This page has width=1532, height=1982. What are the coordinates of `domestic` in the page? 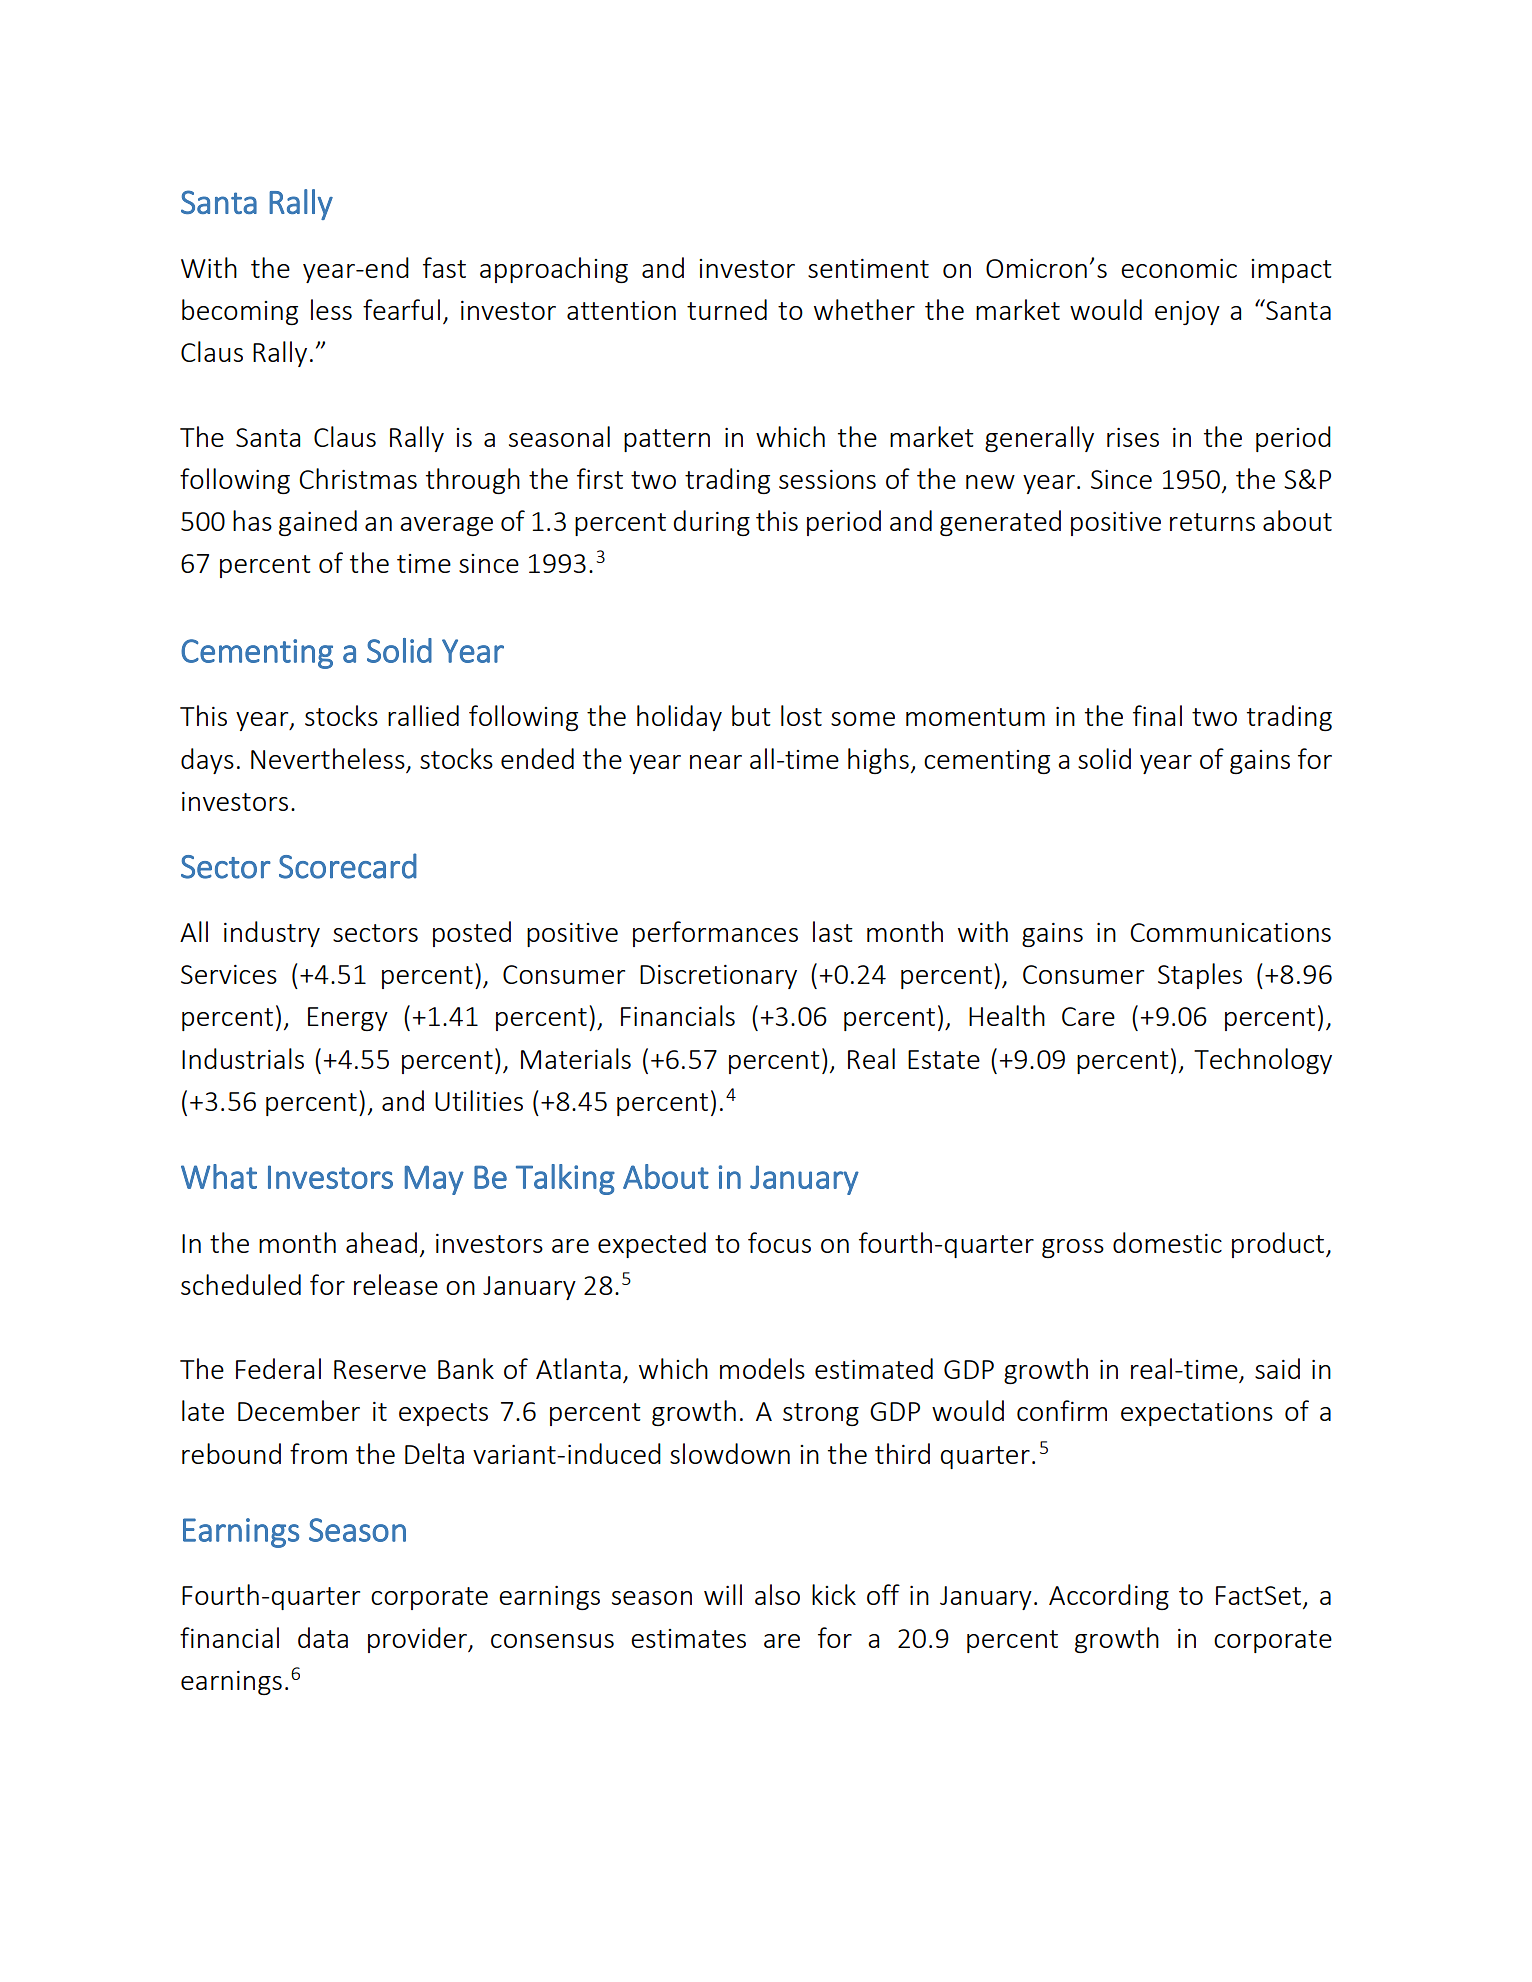 It's located at (1167, 1242).
